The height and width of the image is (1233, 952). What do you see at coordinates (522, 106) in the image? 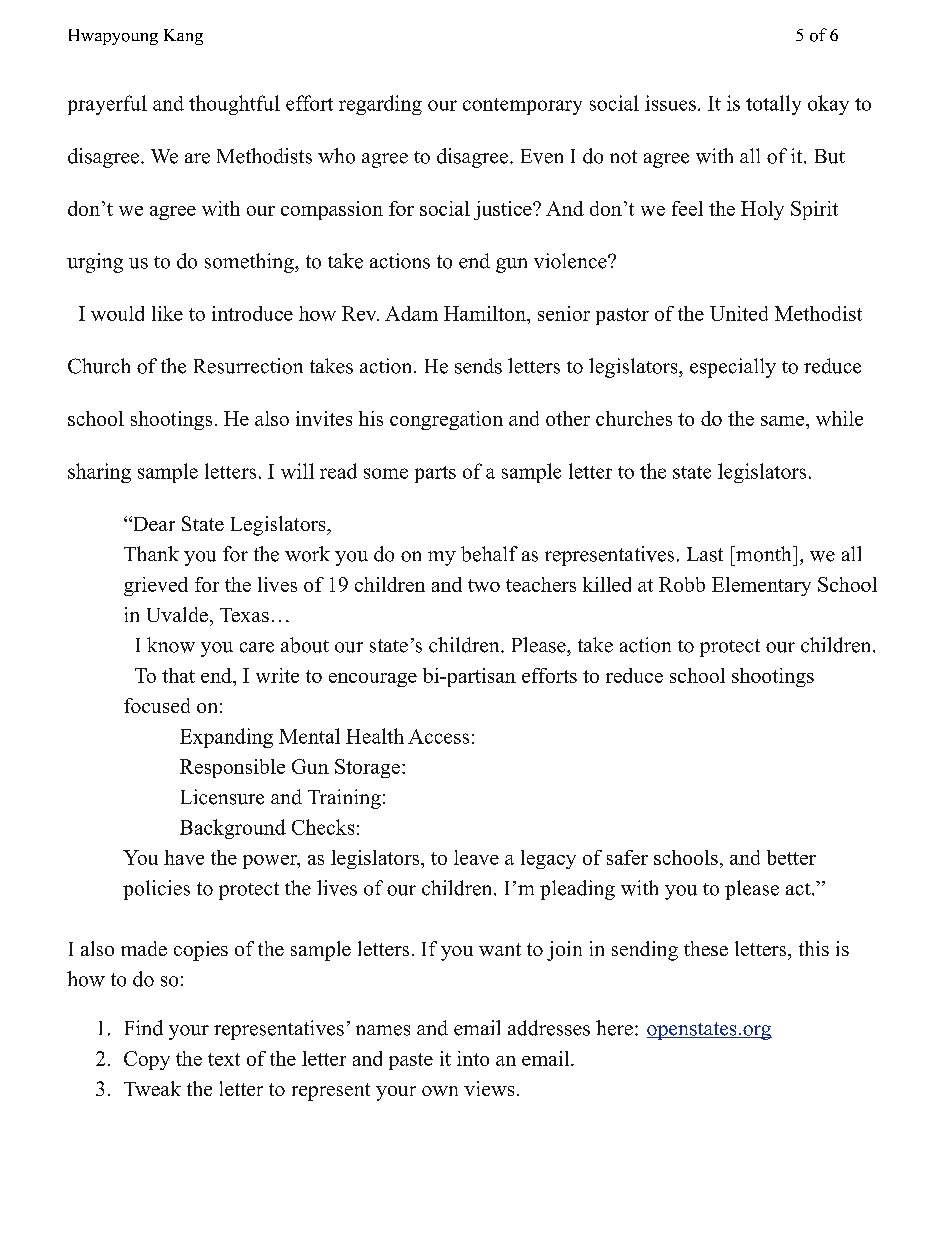
I see `contemporary` at bounding box center [522, 106].
